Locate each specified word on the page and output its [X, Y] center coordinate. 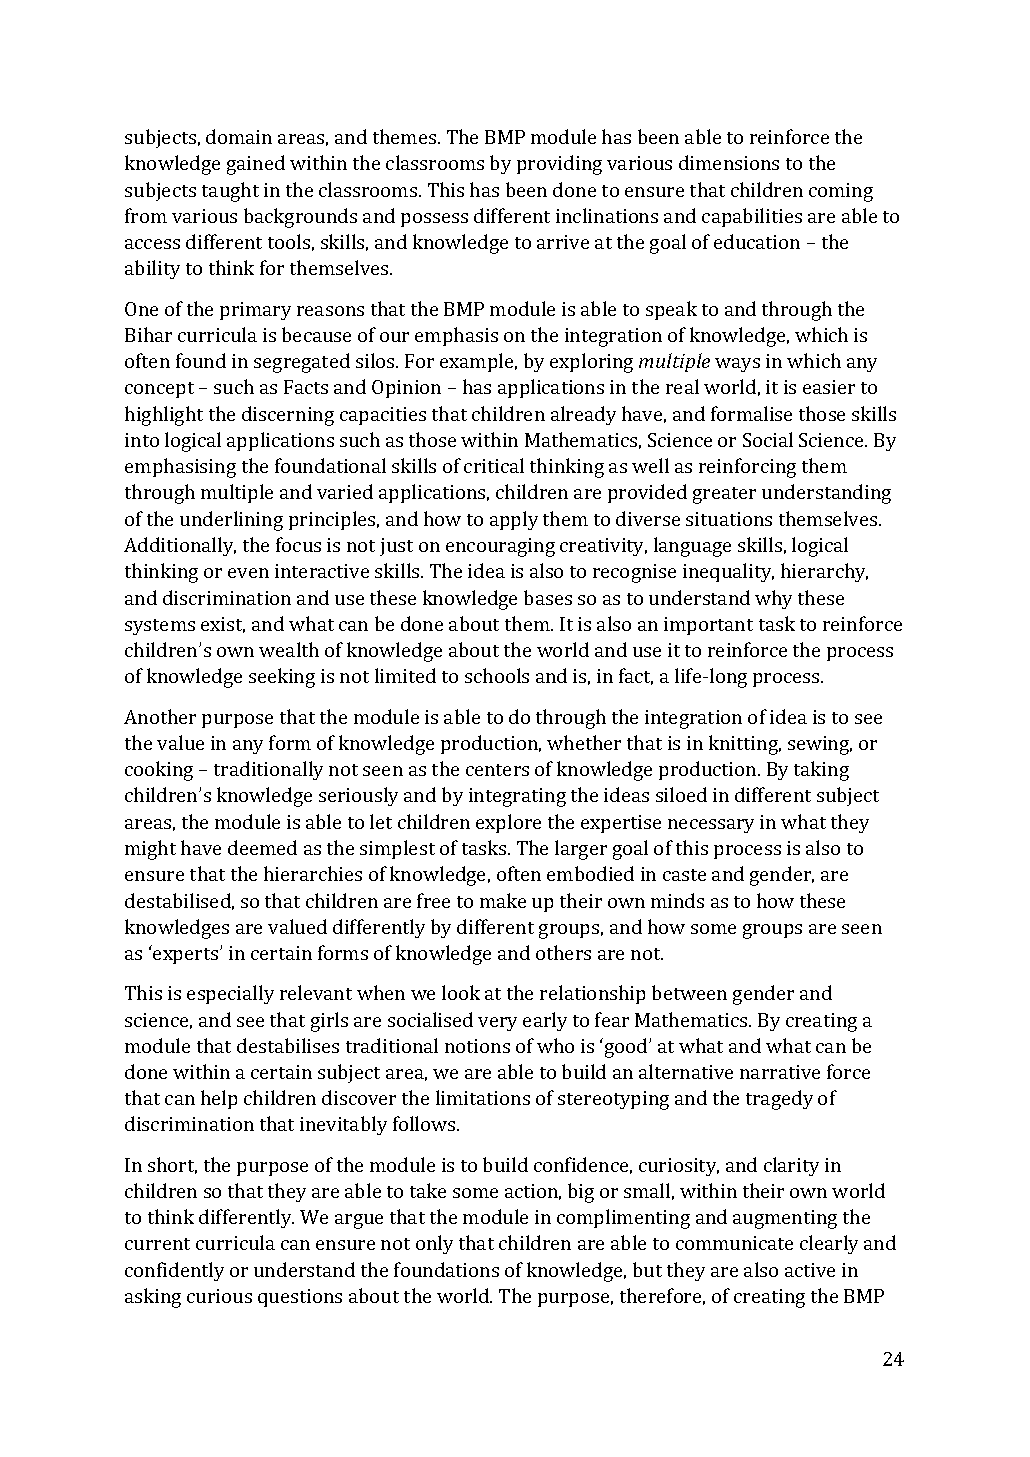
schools [497, 675]
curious [219, 1296]
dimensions [729, 162]
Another [160, 716]
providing [559, 165]
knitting [745, 745]
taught [230, 192]
